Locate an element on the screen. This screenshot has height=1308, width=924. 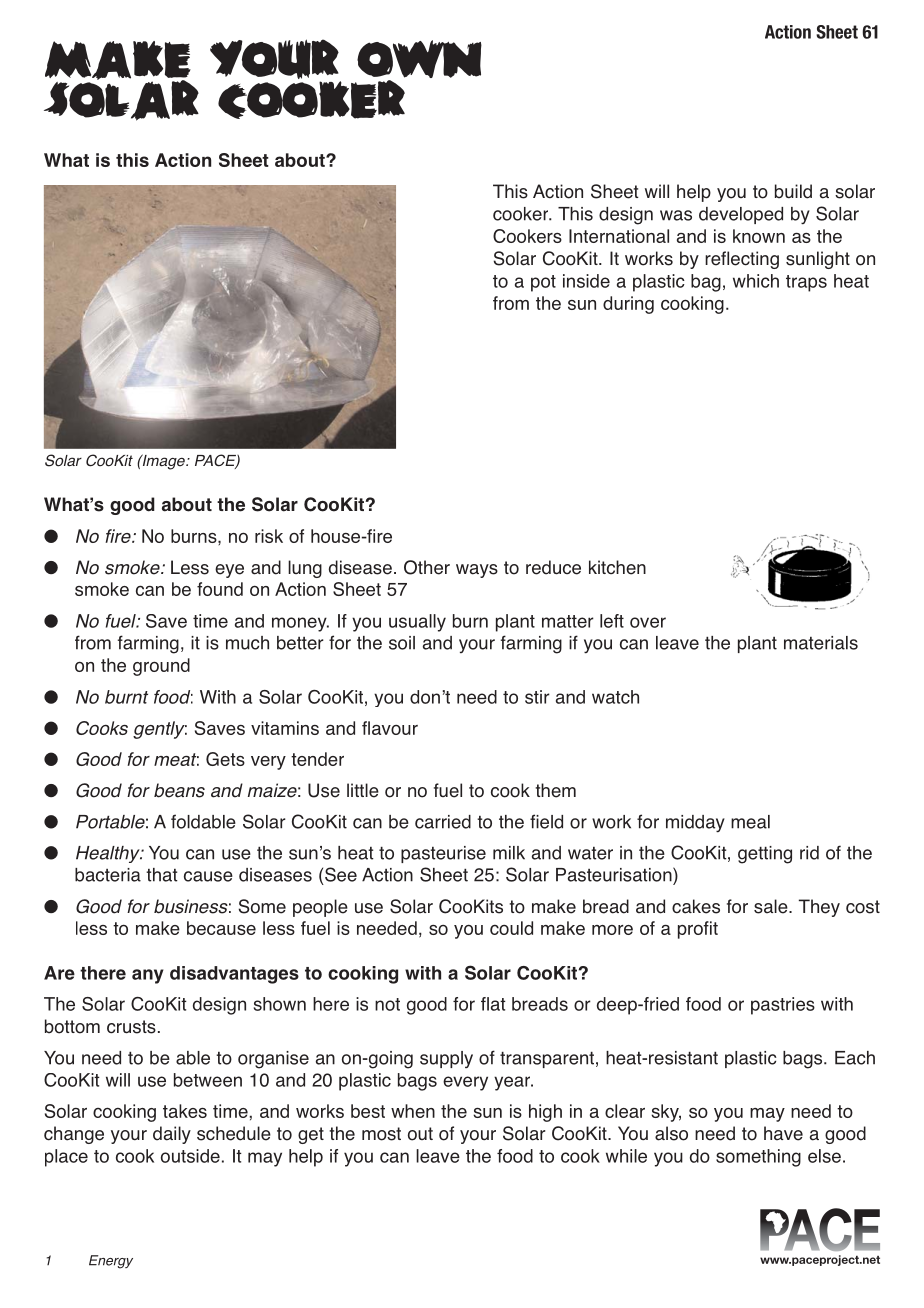
eye is located at coordinates (229, 571).
